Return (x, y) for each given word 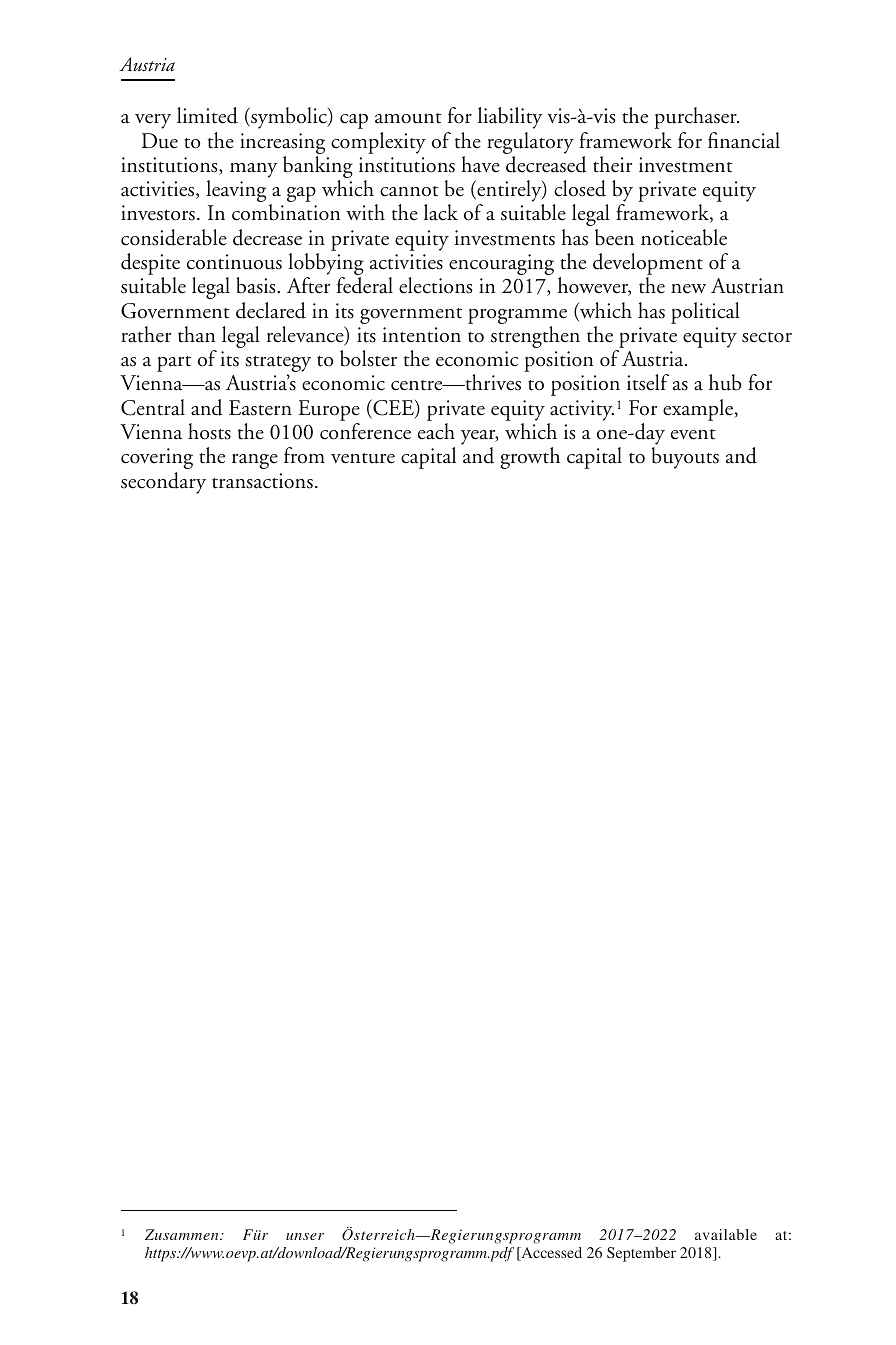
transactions (262, 481)
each (436, 431)
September (641, 1254)
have (480, 164)
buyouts (685, 458)
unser (305, 1236)
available (726, 1234)
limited (207, 115)
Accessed (550, 1254)
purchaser (696, 118)
